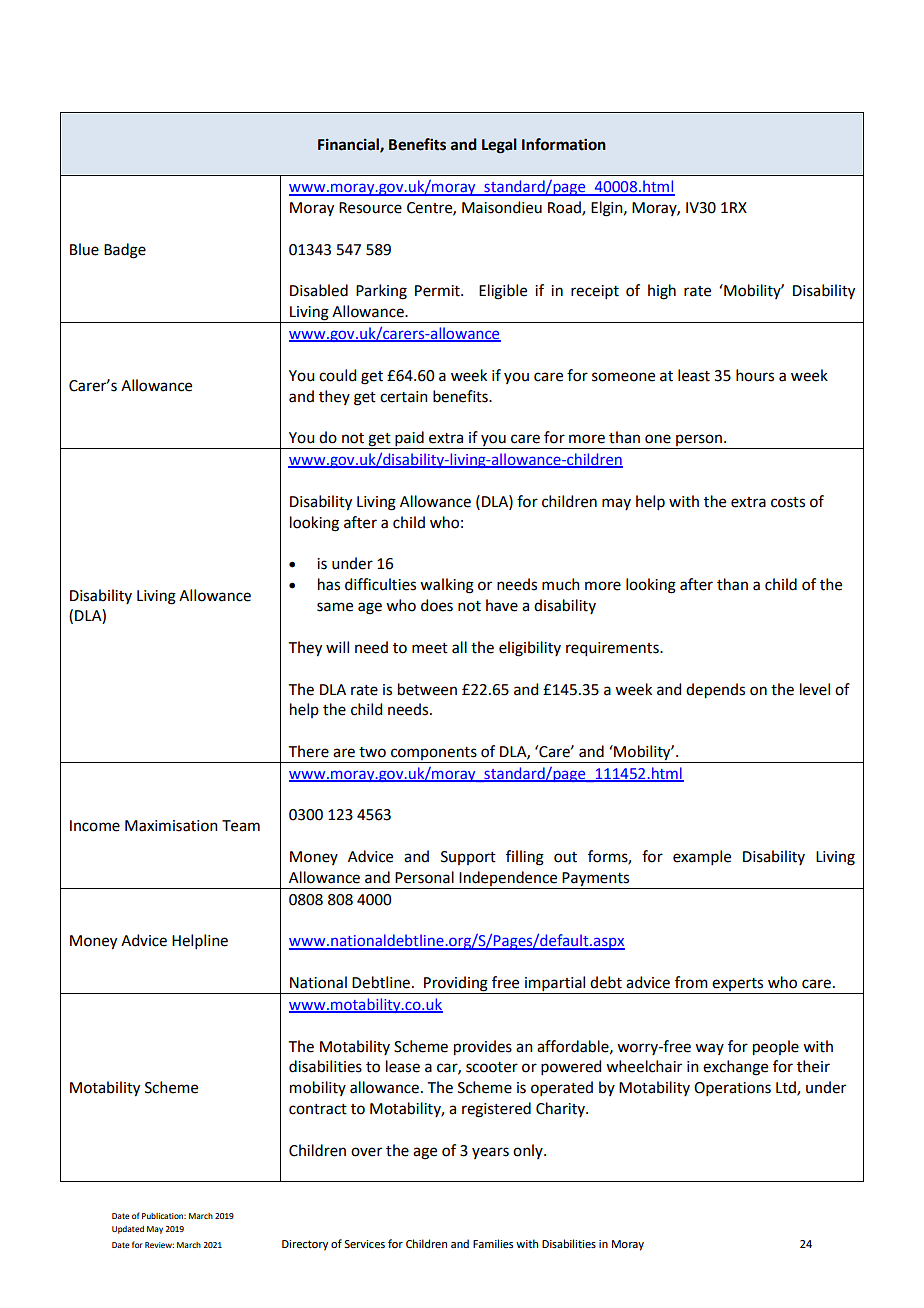 The image size is (924, 1308). I want to click on Legal, so click(499, 146).
